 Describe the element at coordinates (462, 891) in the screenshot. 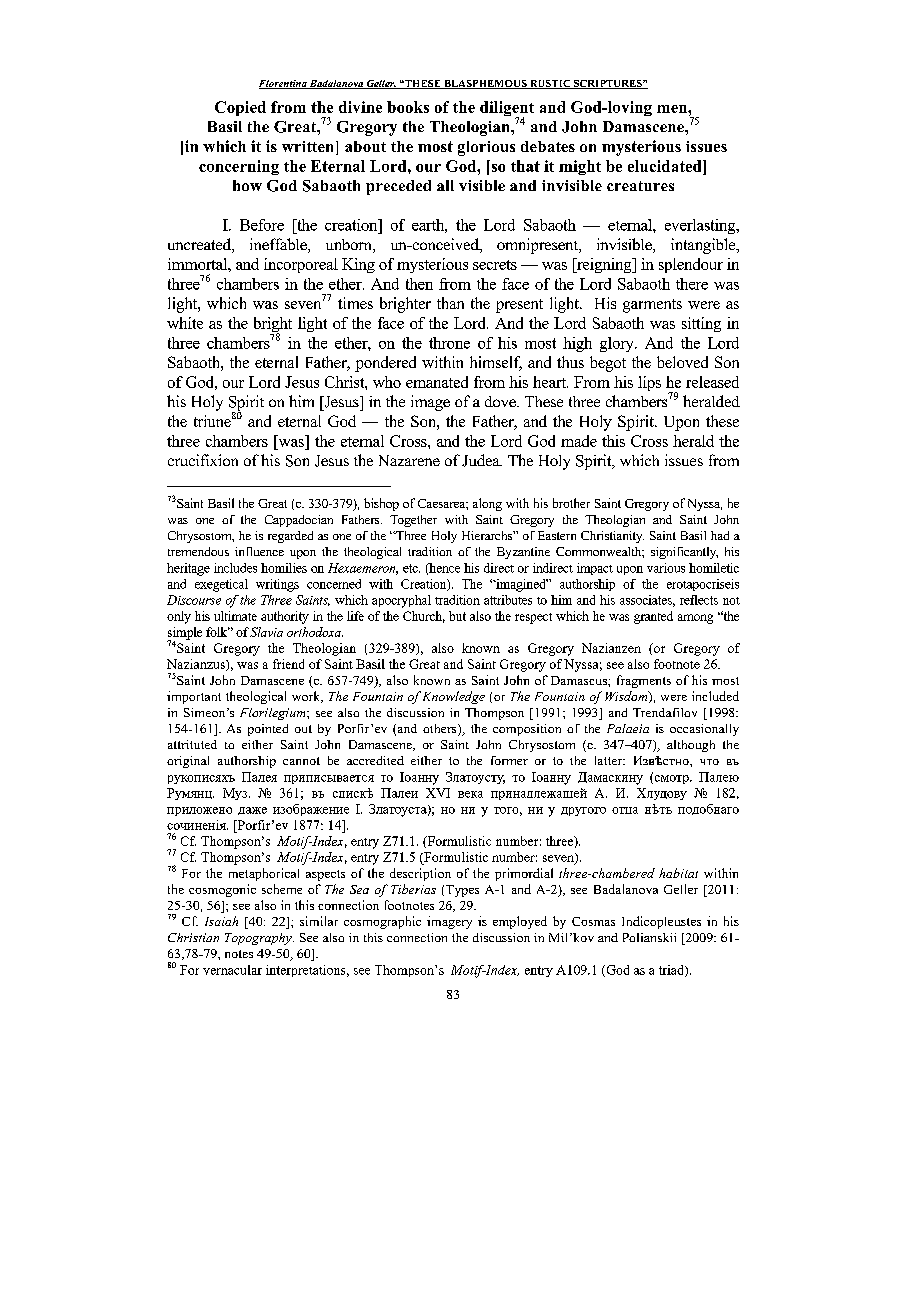

I see `Types` at that location.
